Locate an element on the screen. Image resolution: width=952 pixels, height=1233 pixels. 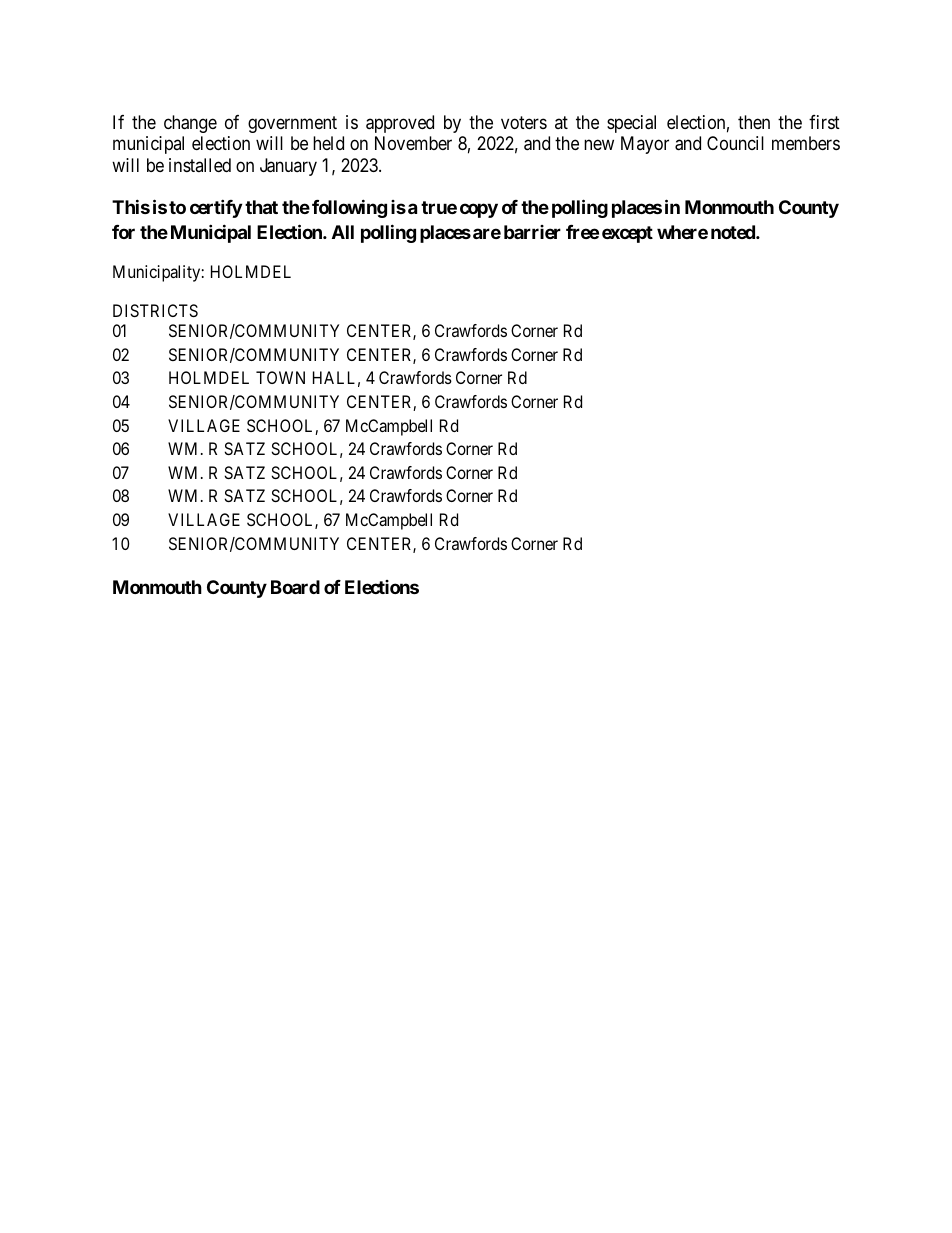
DISTRICTS is located at coordinates (155, 310).
